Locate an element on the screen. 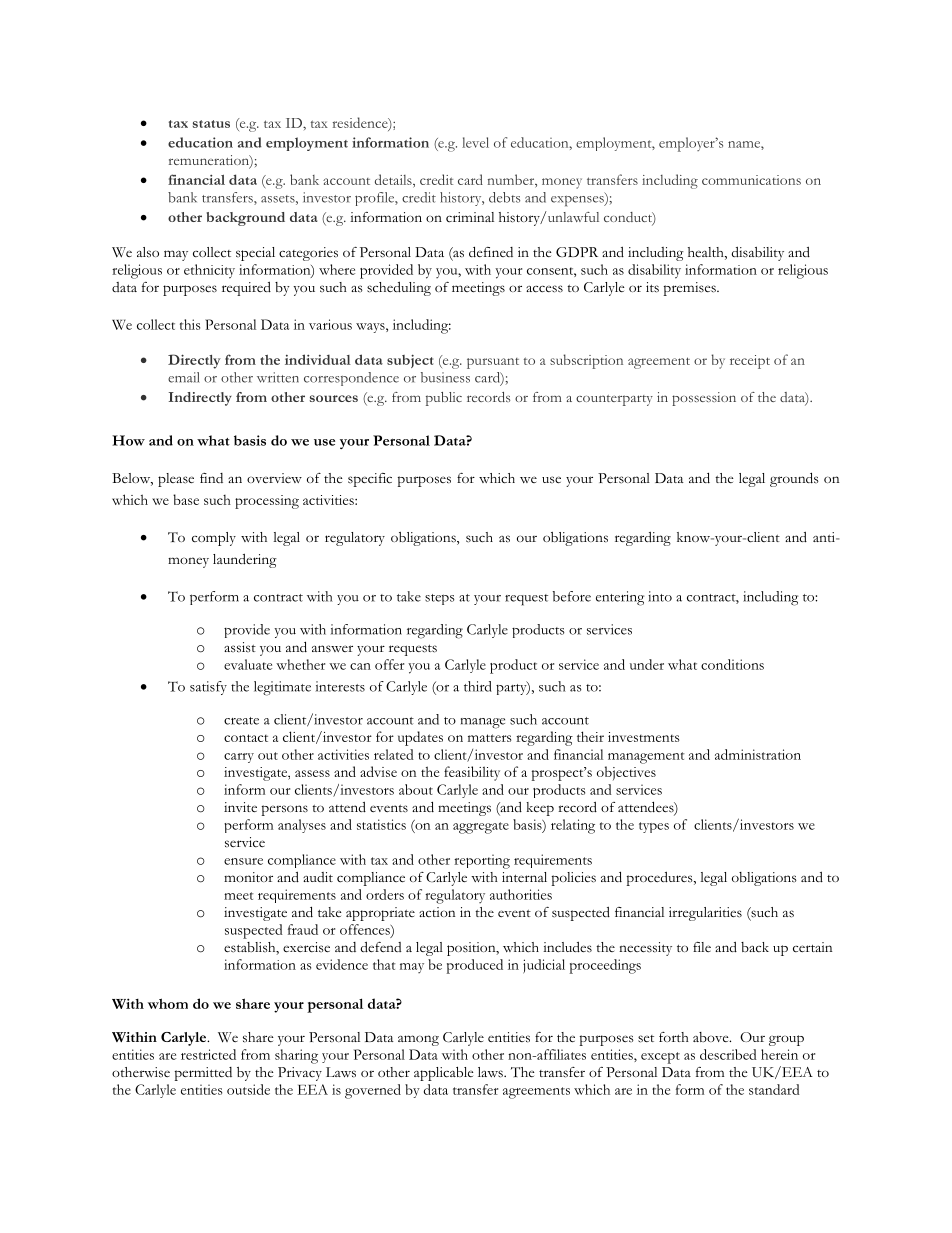 The width and height of the screenshot is (952, 1233). restricted is located at coordinates (208, 1054).
